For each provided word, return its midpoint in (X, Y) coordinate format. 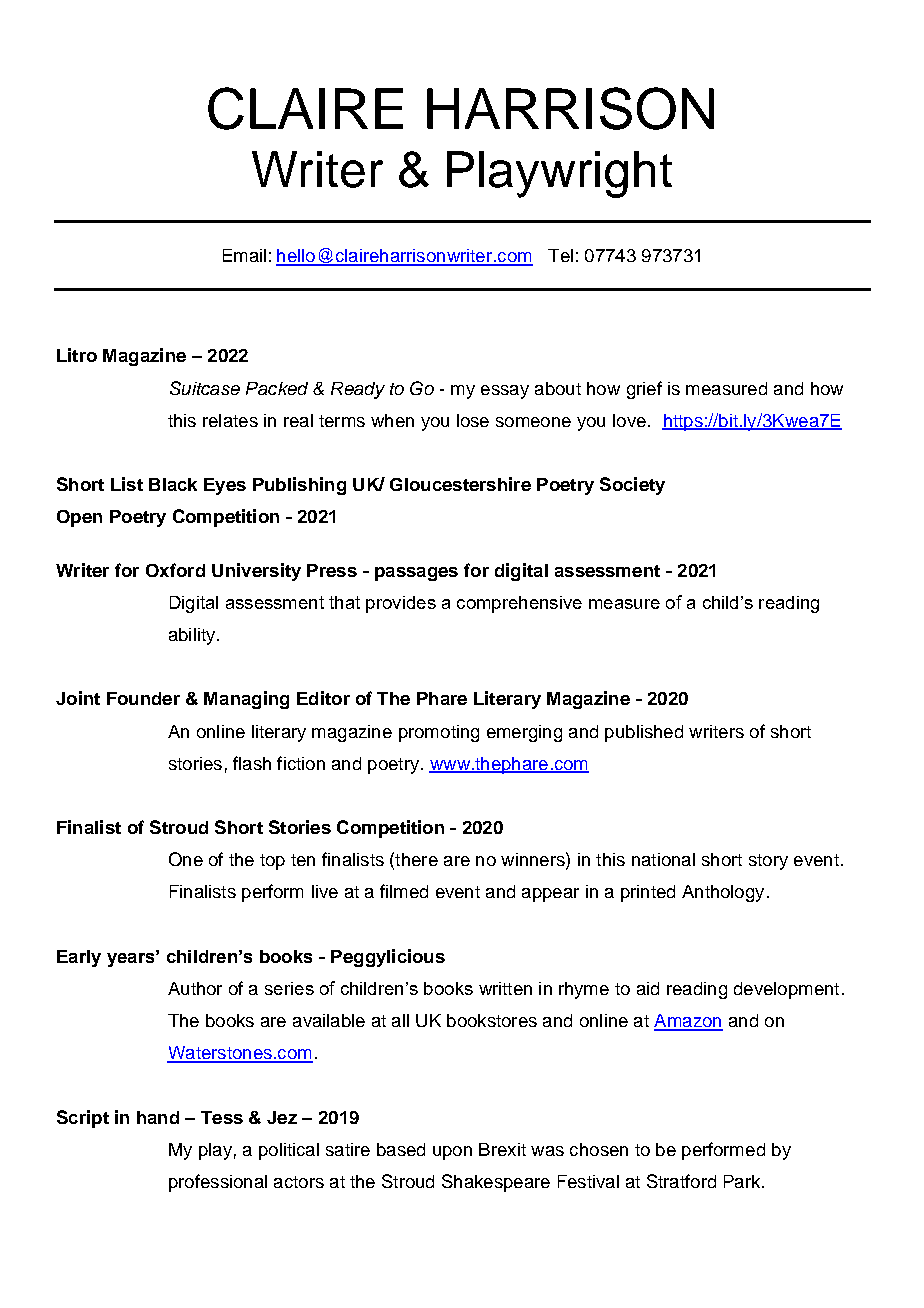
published (644, 733)
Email (244, 255)
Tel (560, 255)
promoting (439, 733)
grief (644, 390)
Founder (143, 698)
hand (158, 1117)
